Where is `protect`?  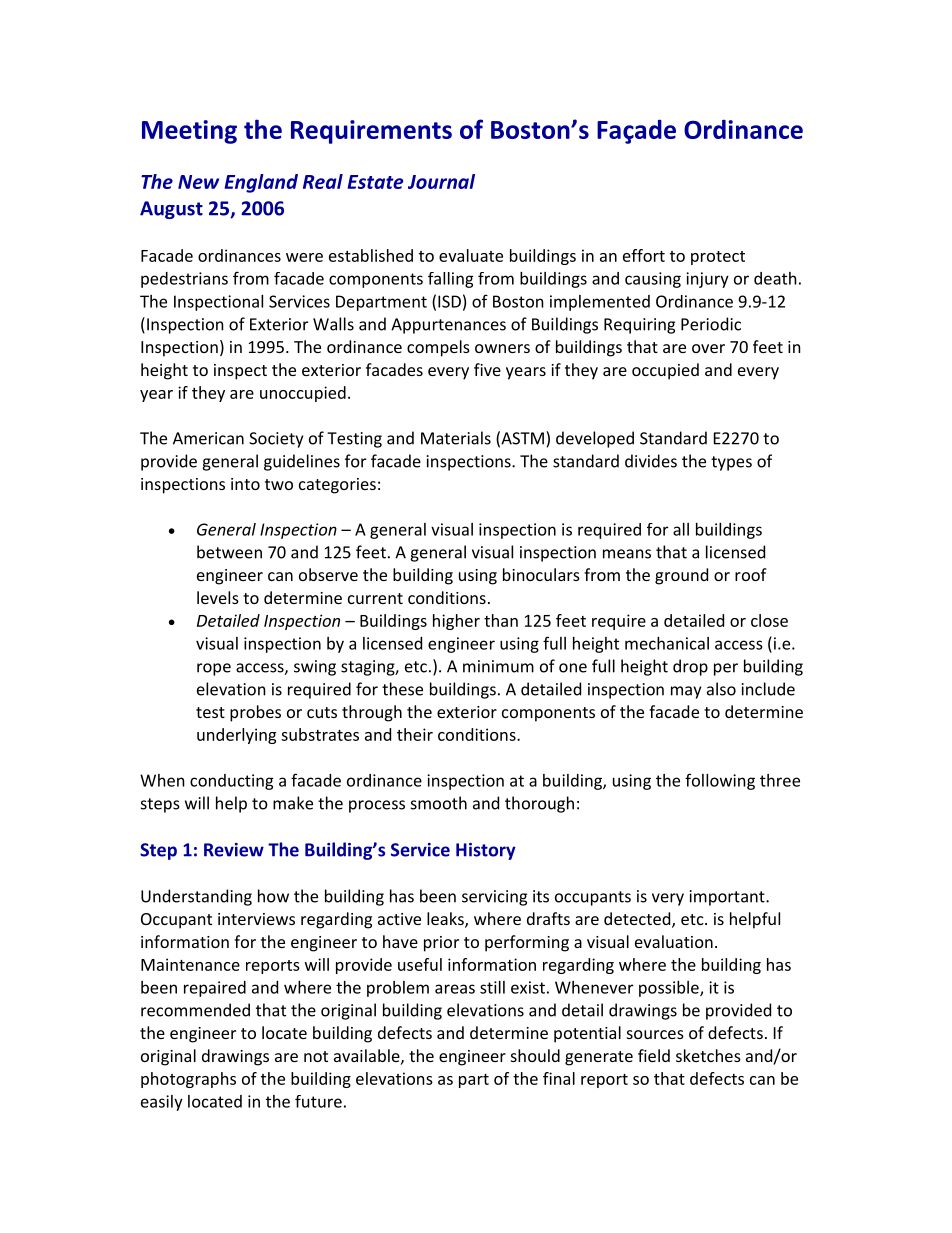 protect is located at coordinates (718, 258).
